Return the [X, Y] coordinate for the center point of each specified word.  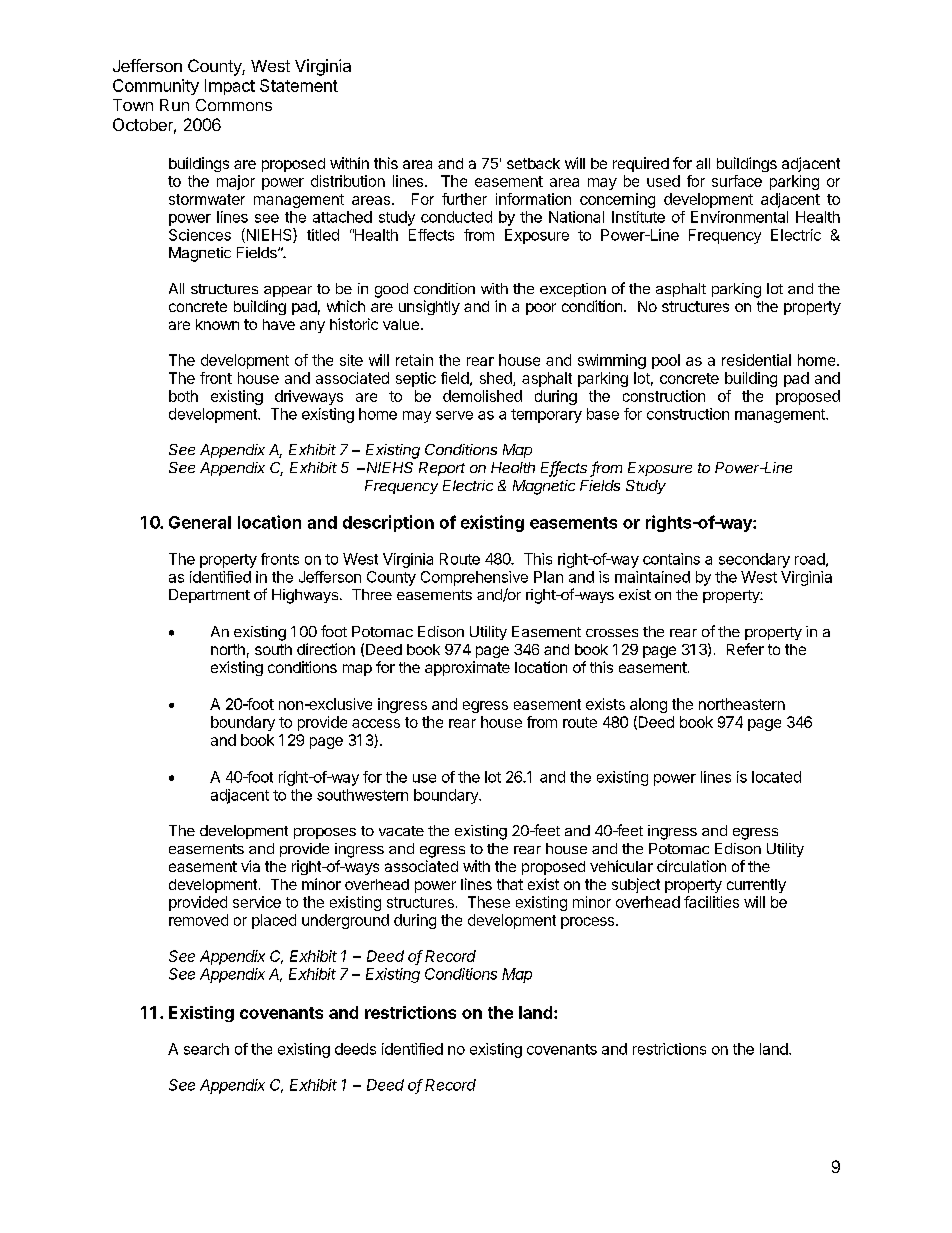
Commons [234, 105]
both [183, 396]
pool [666, 361]
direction [326, 649]
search [206, 1049]
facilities [711, 902]
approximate [467, 668]
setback [533, 163]
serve [454, 415]
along [648, 705]
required [641, 164]
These [489, 902]
